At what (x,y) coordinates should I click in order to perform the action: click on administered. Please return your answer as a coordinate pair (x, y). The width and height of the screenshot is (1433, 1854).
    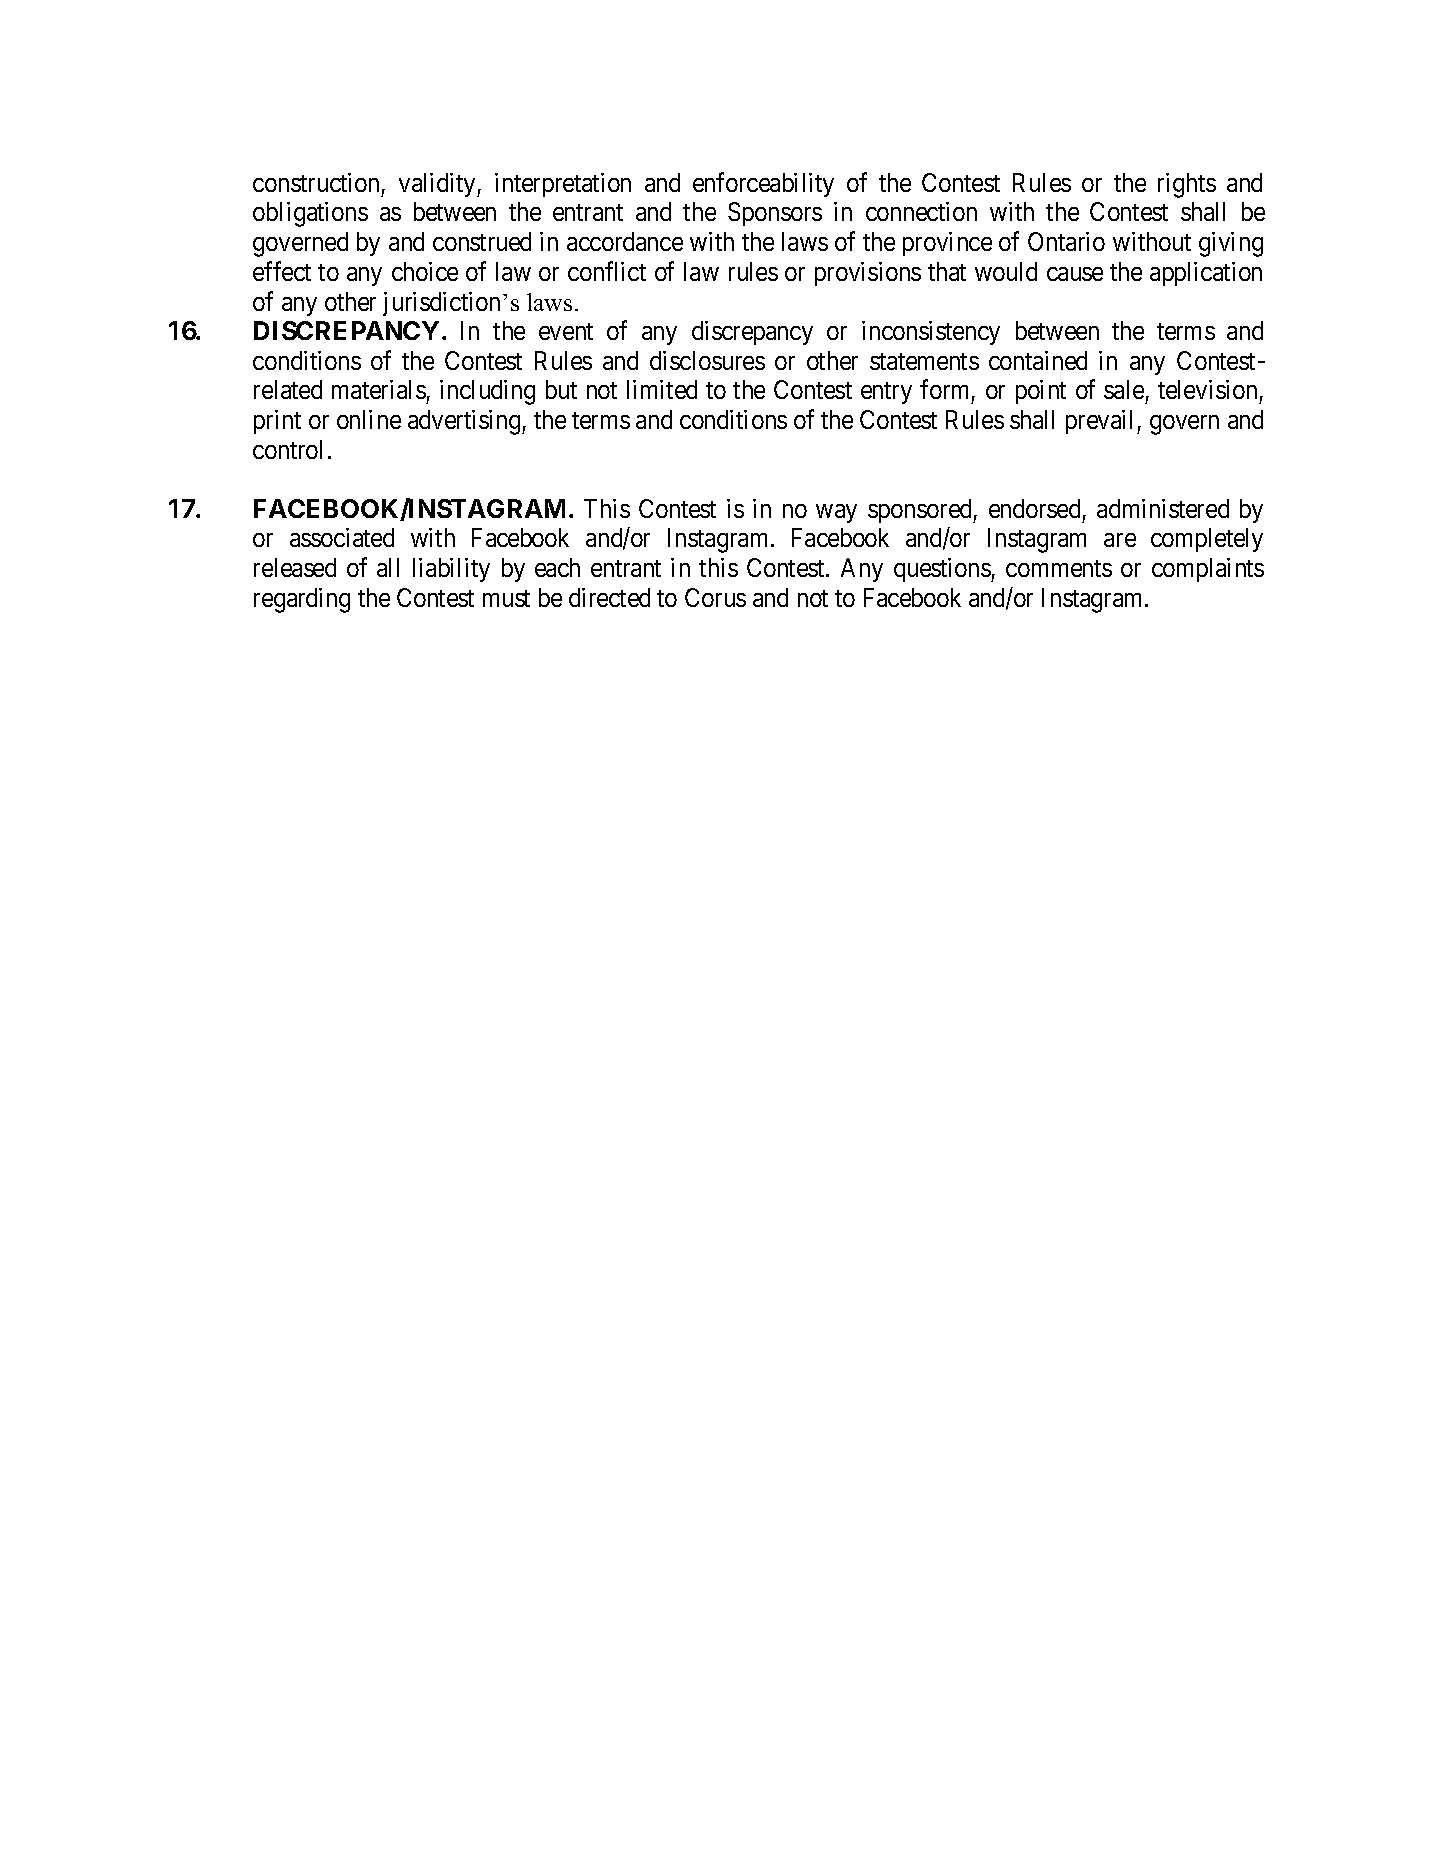
    Looking at the image, I should click on (1163, 508).
